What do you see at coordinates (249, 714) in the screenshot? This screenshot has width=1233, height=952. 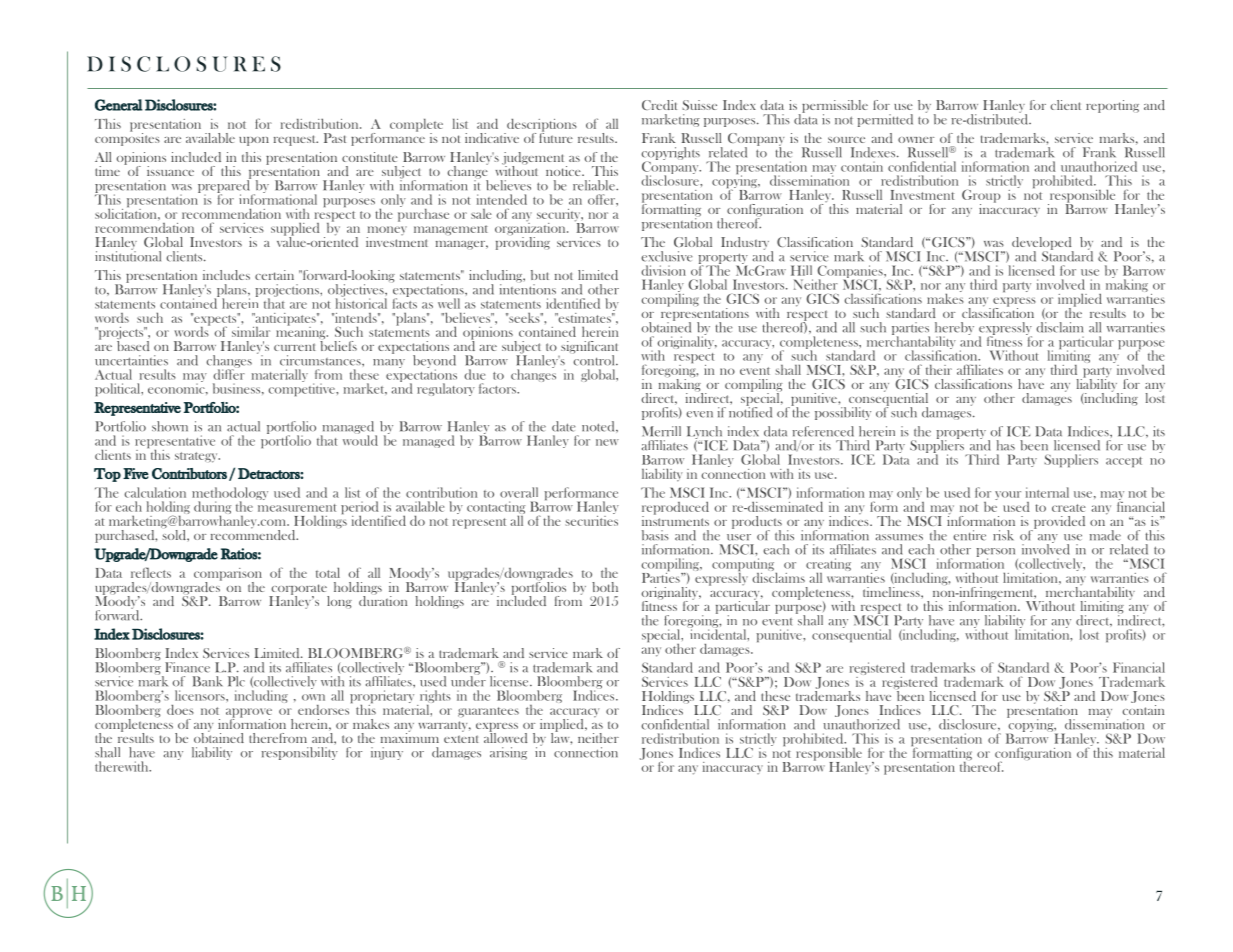 I see `approve` at bounding box center [249, 714].
